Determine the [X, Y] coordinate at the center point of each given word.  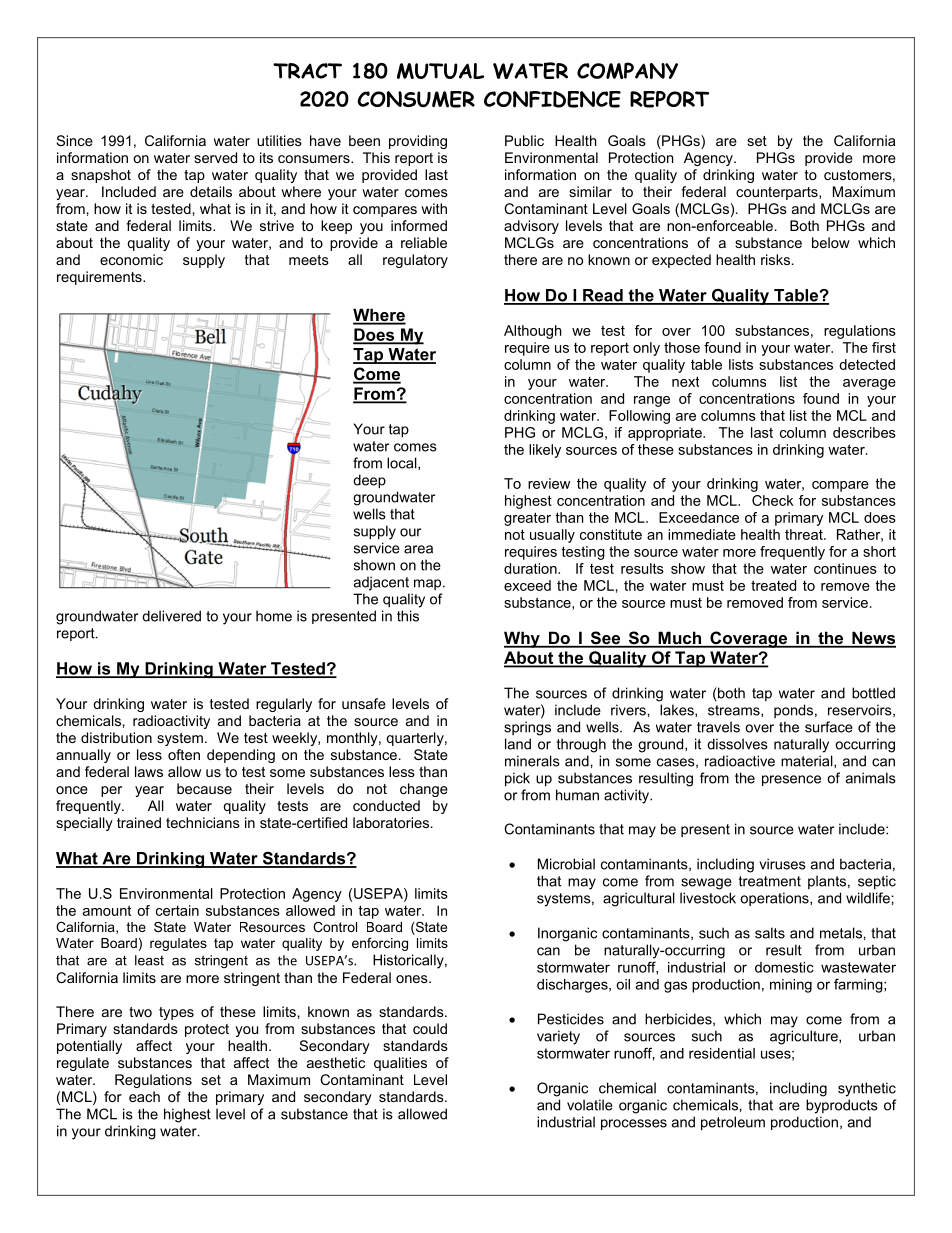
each [144, 1096]
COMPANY [627, 70]
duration [531, 568]
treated [773, 585]
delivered [171, 616]
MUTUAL [440, 71]
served [215, 157]
